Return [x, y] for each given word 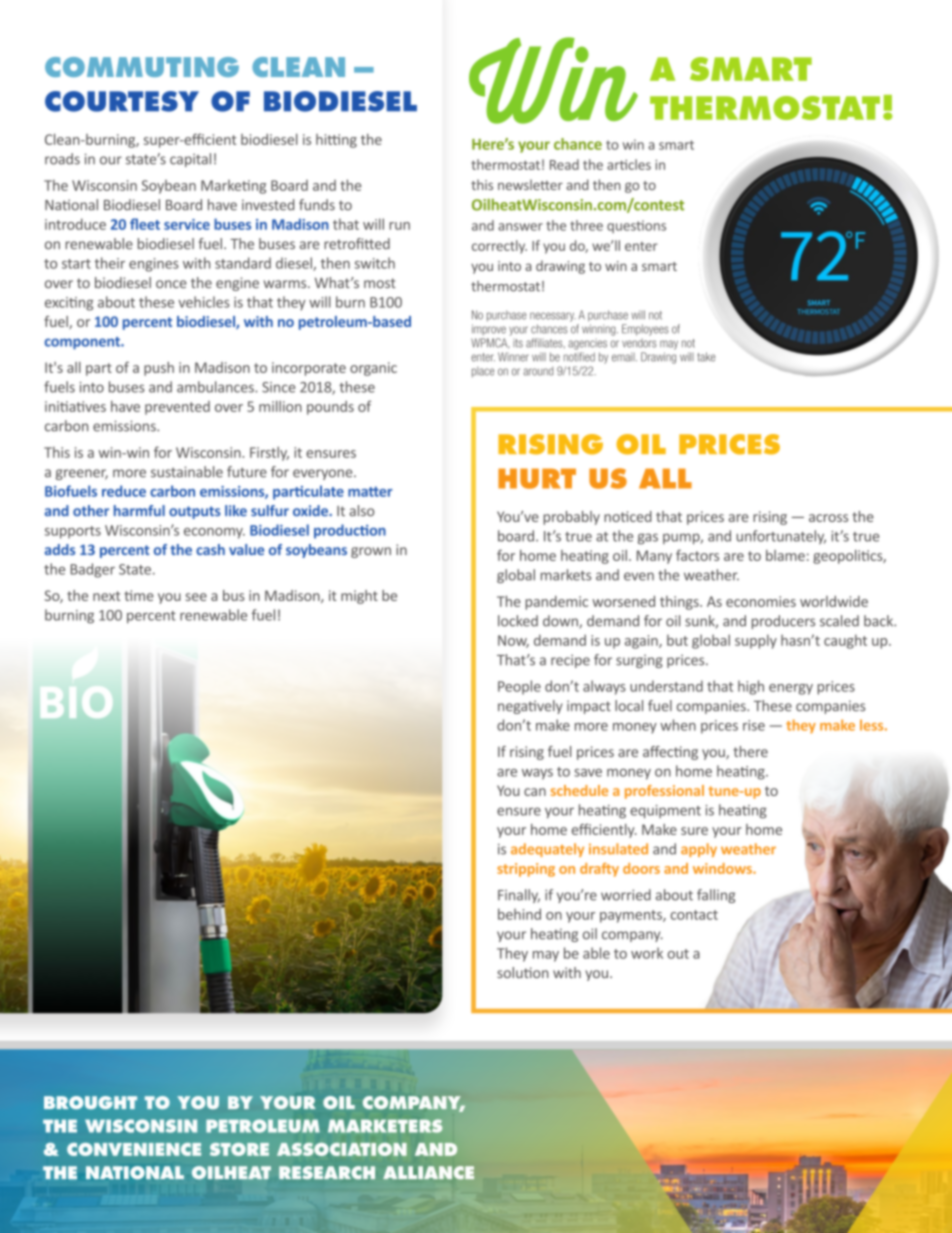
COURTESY [122, 101]
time [139, 595]
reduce [124, 491]
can [535, 792]
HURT [537, 478]
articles [629, 164]
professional [664, 792]
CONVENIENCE [134, 1149]
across [828, 518]
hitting [336, 141]
